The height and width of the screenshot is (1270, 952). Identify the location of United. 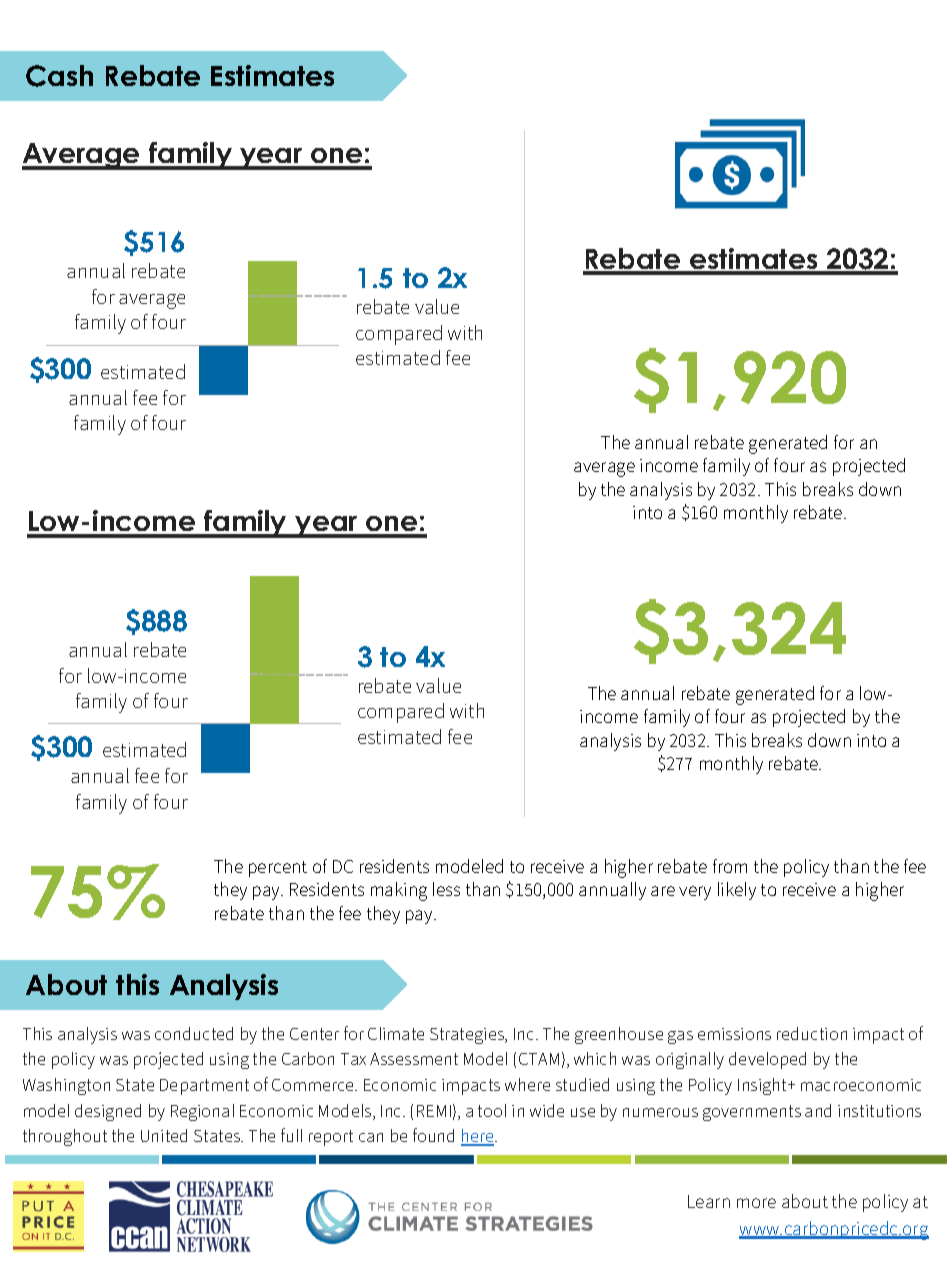
(164, 1135).
